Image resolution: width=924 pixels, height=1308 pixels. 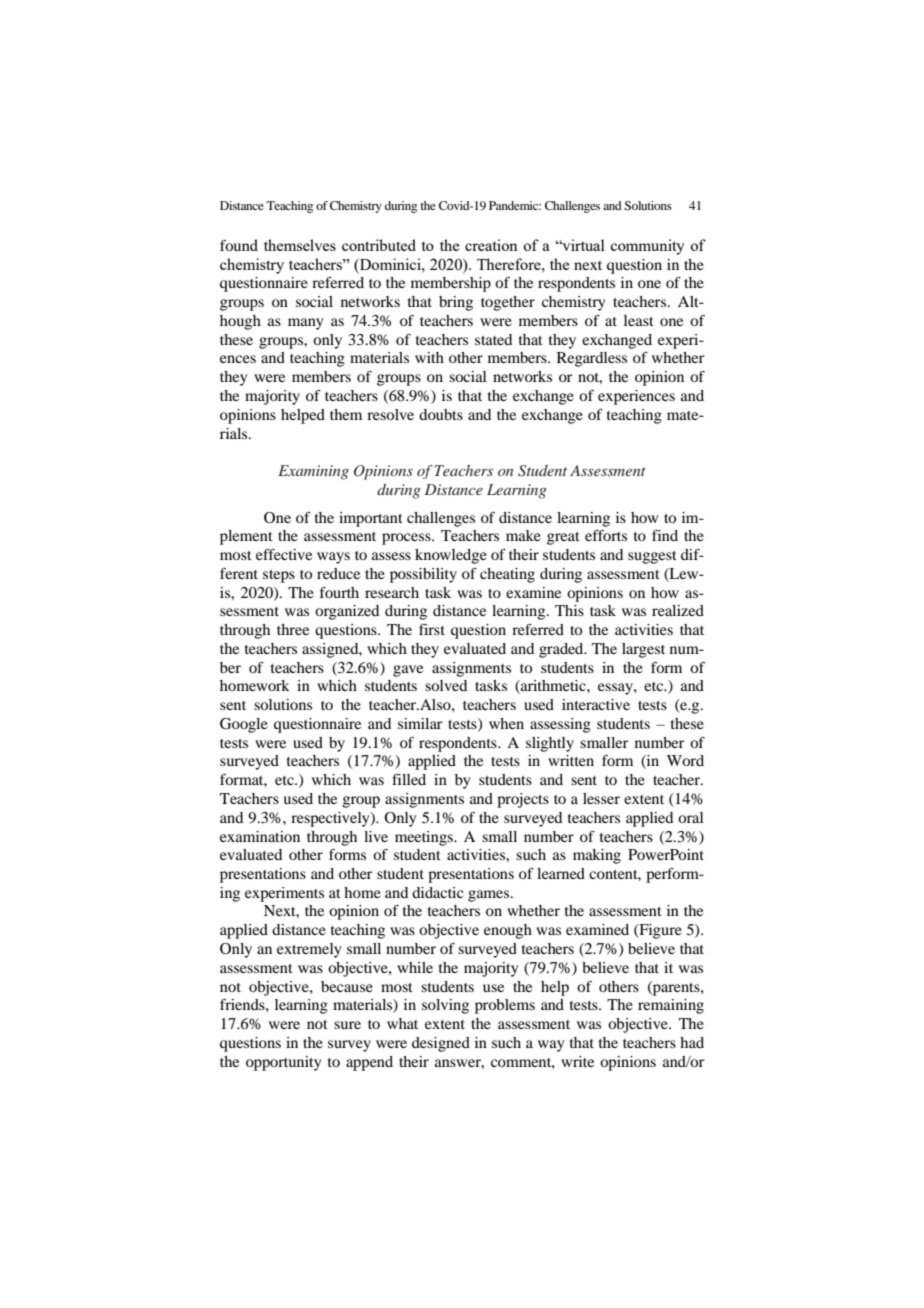 What do you see at coordinates (451, 556) in the image?
I see `knowledge` at bounding box center [451, 556].
